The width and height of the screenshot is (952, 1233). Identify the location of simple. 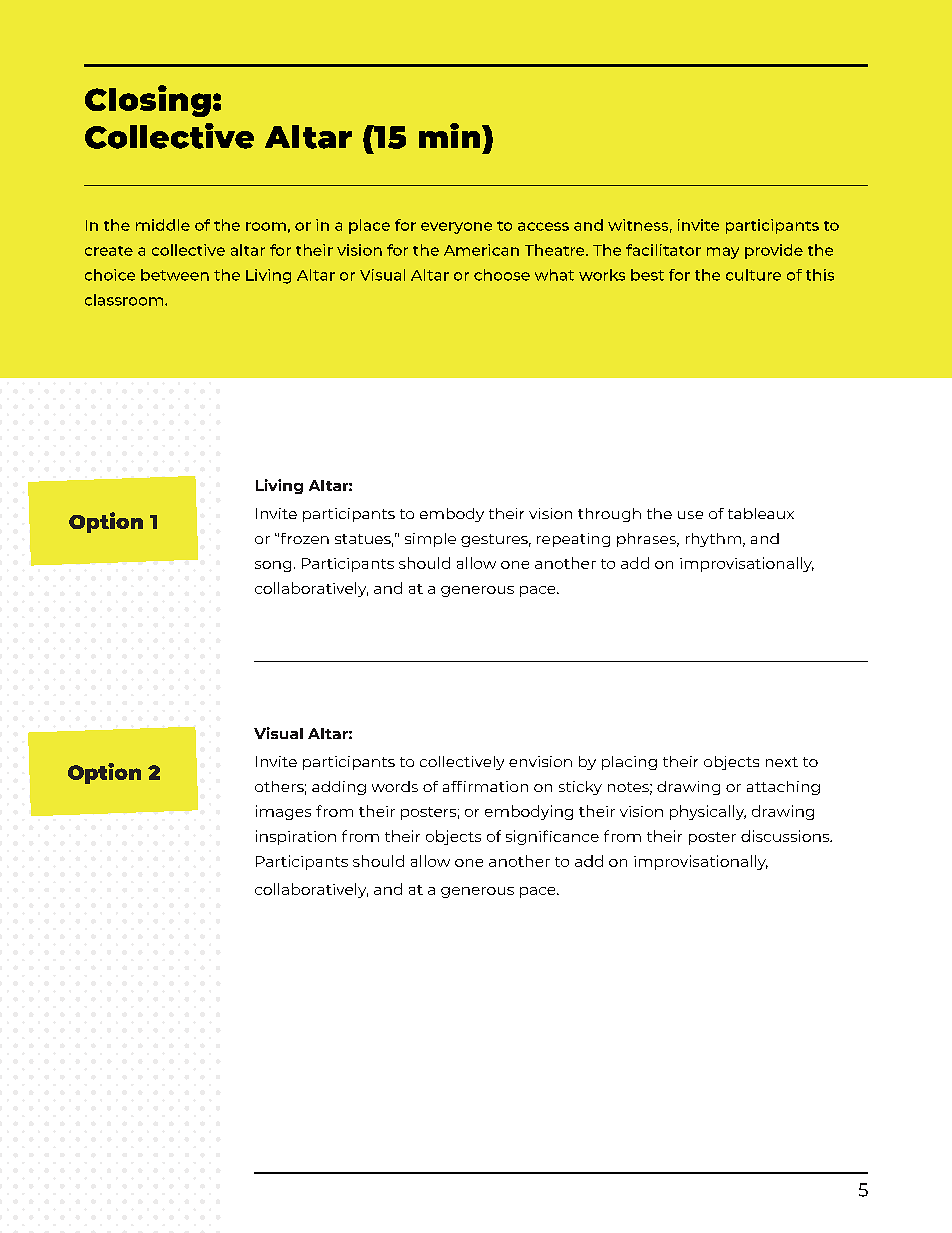
(430, 540).
